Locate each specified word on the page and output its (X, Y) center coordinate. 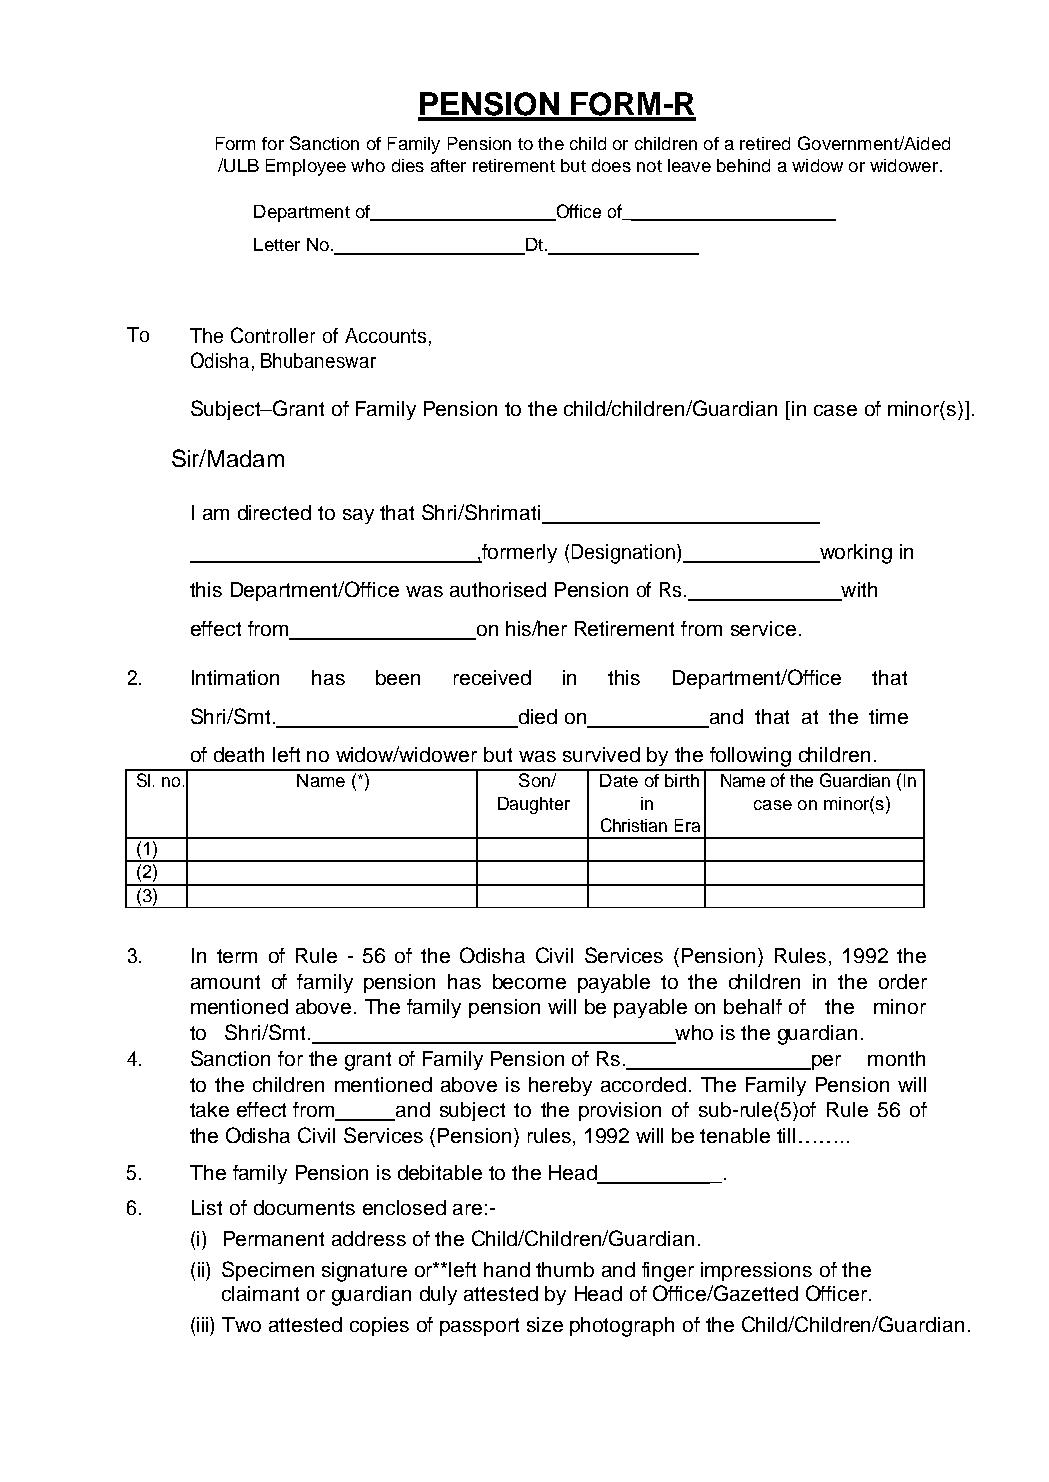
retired (765, 143)
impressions (756, 1271)
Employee (306, 167)
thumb (565, 1269)
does (611, 165)
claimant (260, 1293)
